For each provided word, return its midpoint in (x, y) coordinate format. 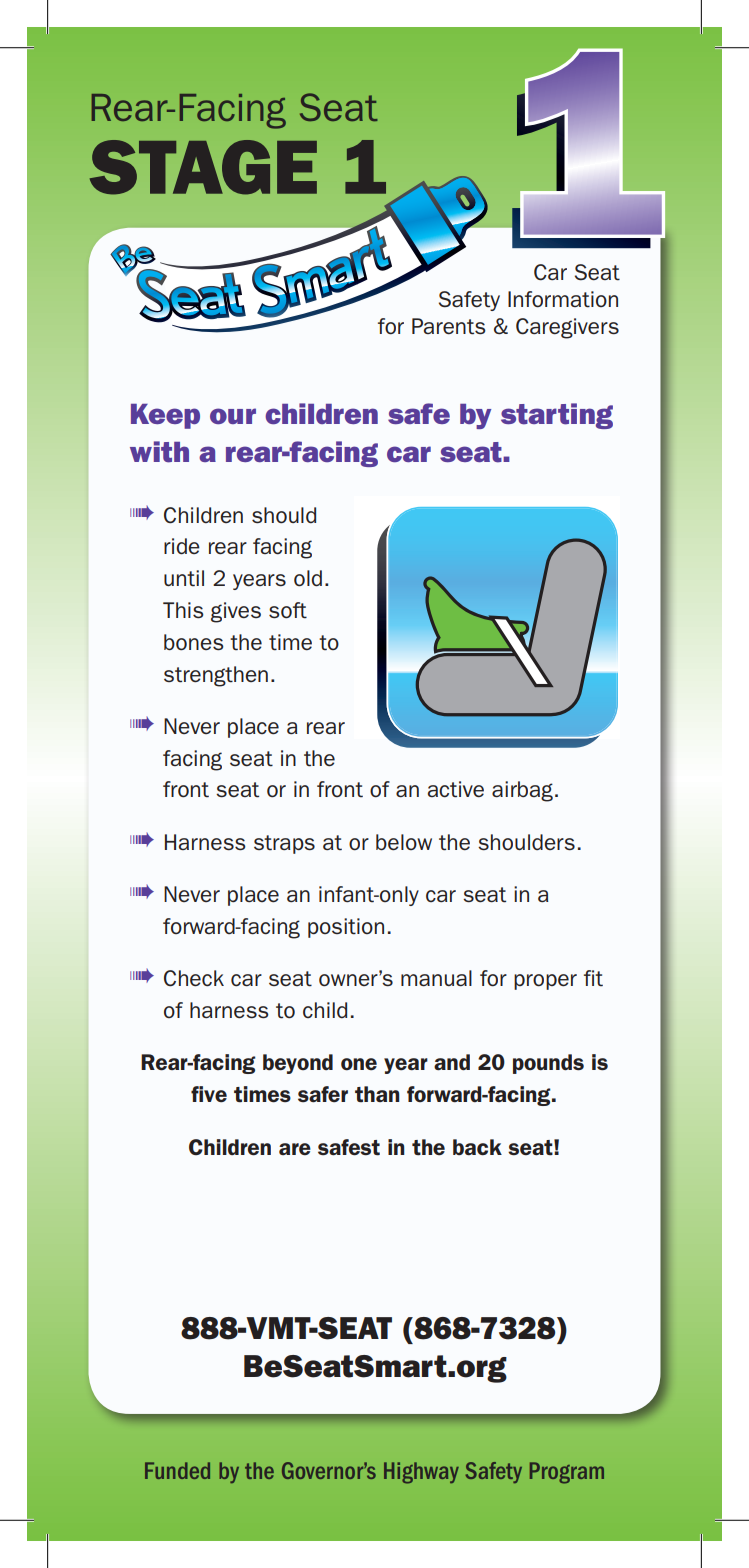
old (308, 578)
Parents (449, 326)
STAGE (203, 167)
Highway (421, 1473)
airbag (522, 791)
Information (563, 299)
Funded (177, 1470)
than (377, 1094)
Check (194, 978)
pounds (548, 1064)
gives (236, 612)
